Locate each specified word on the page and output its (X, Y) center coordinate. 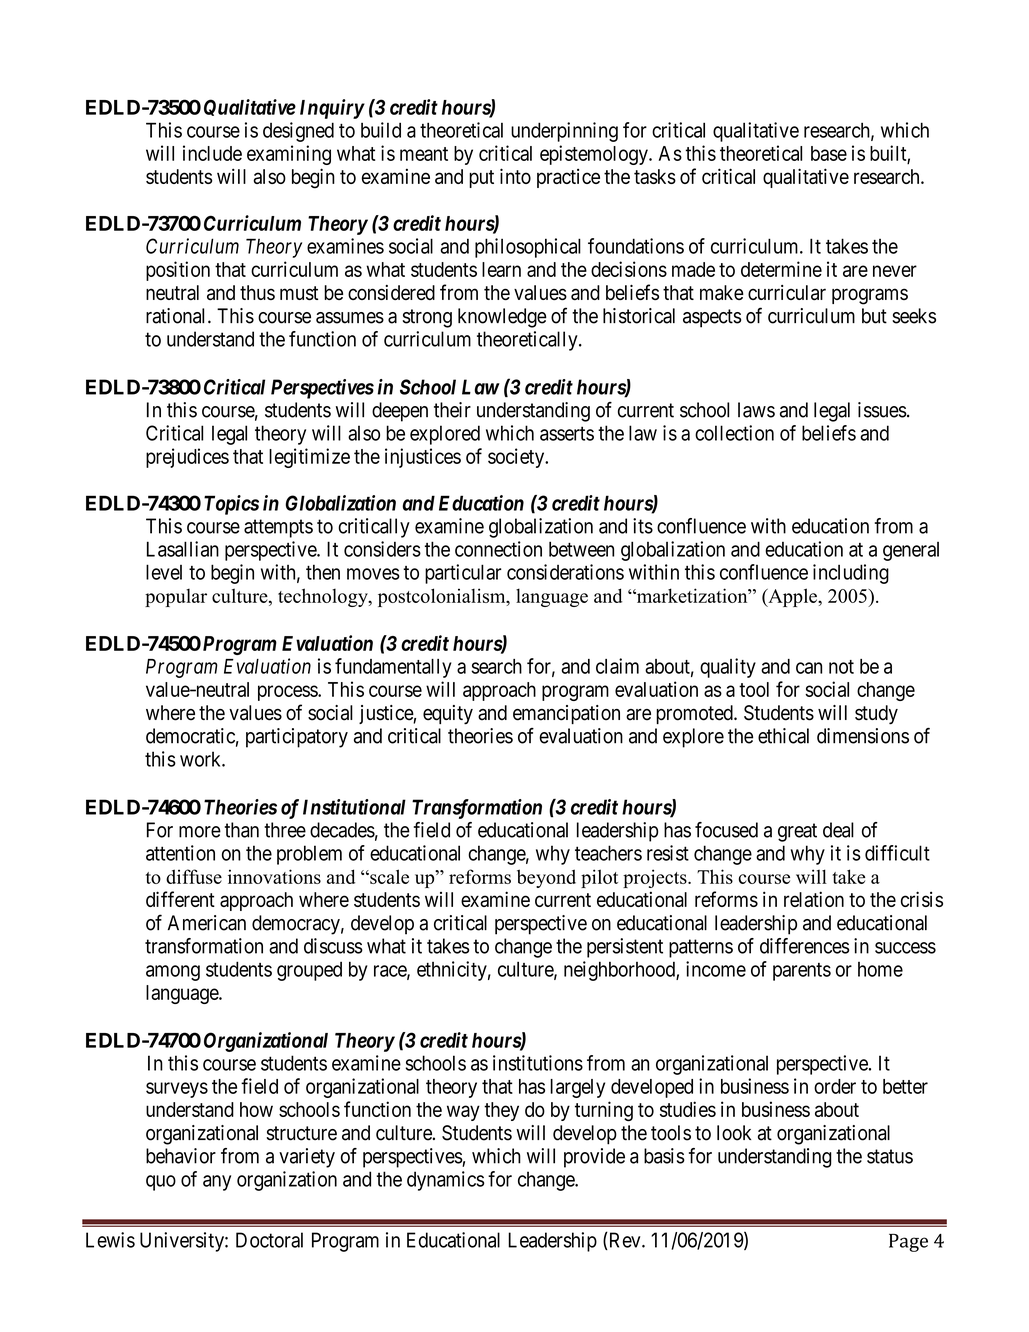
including (851, 574)
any (217, 1183)
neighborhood (620, 971)
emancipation (566, 714)
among (173, 973)
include (212, 153)
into (515, 176)
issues (882, 410)
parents (802, 972)
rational (177, 316)
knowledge (502, 318)
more (200, 832)
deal (838, 830)
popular (176, 597)
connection (498, 549)
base (829, 153)
